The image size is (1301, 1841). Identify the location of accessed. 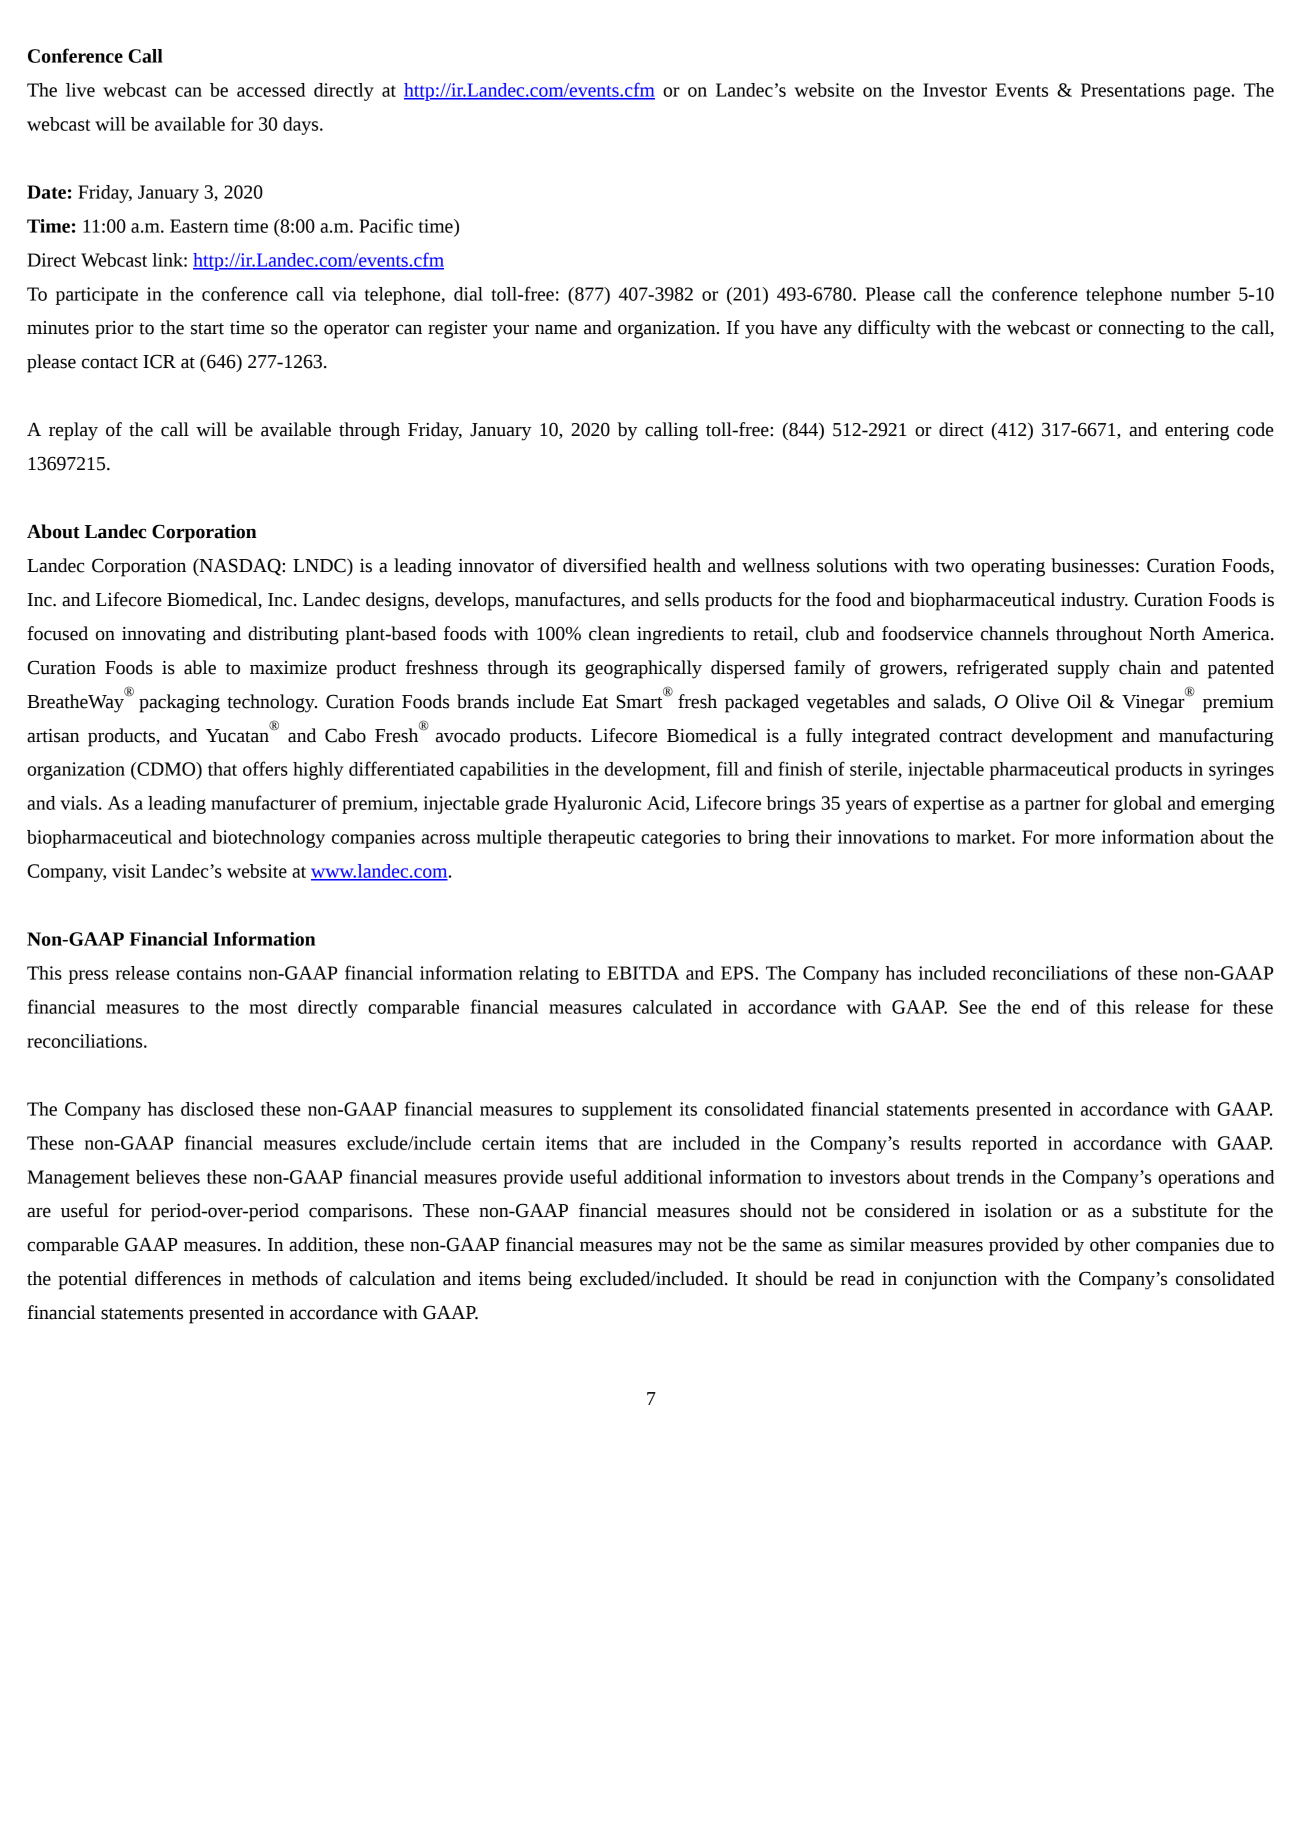
(271, 90).
